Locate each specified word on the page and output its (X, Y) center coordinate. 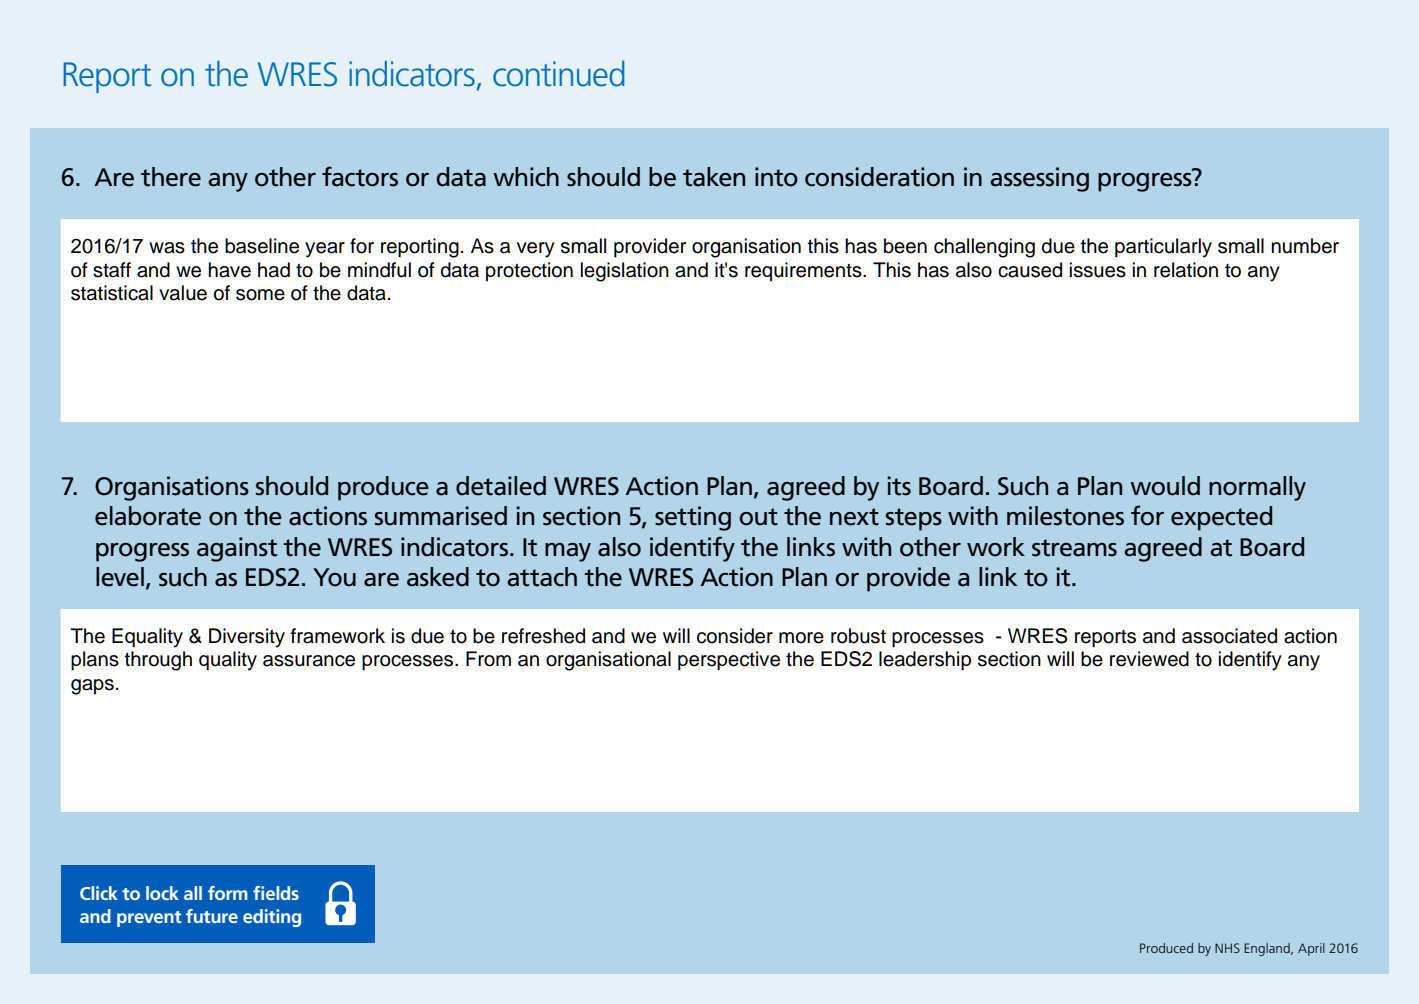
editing (272, 918)
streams (1074, 548)
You (334, 577)
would (1165, 486)
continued (558, 74)
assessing (1039, 179)
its (899, 486)
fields (276, 893)
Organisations (172, 488)
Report (107, 77)
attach (542, 577)
